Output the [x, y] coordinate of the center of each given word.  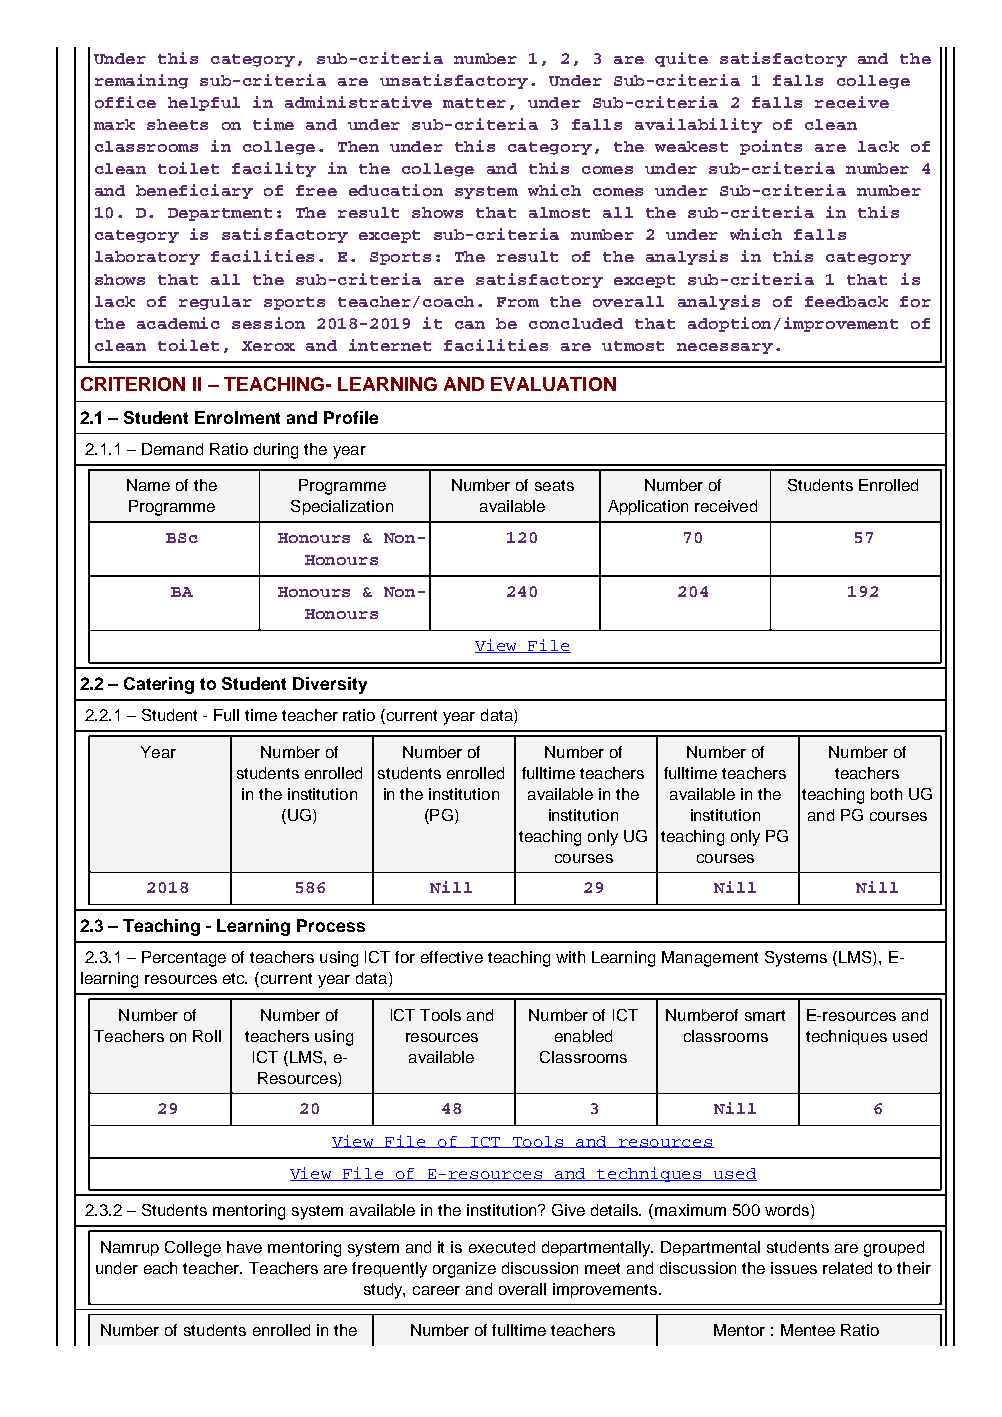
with [570, 957]
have [244, 1247]
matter [474, 103]
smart [765, 1015]
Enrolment [237, 417]
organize [464, 1270]
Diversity [330, 685]
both [886, 794]
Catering [159, 685]
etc [235, 978]
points [771, 147]
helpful [204, 104]
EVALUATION [553, 384]
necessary [725, 348]
